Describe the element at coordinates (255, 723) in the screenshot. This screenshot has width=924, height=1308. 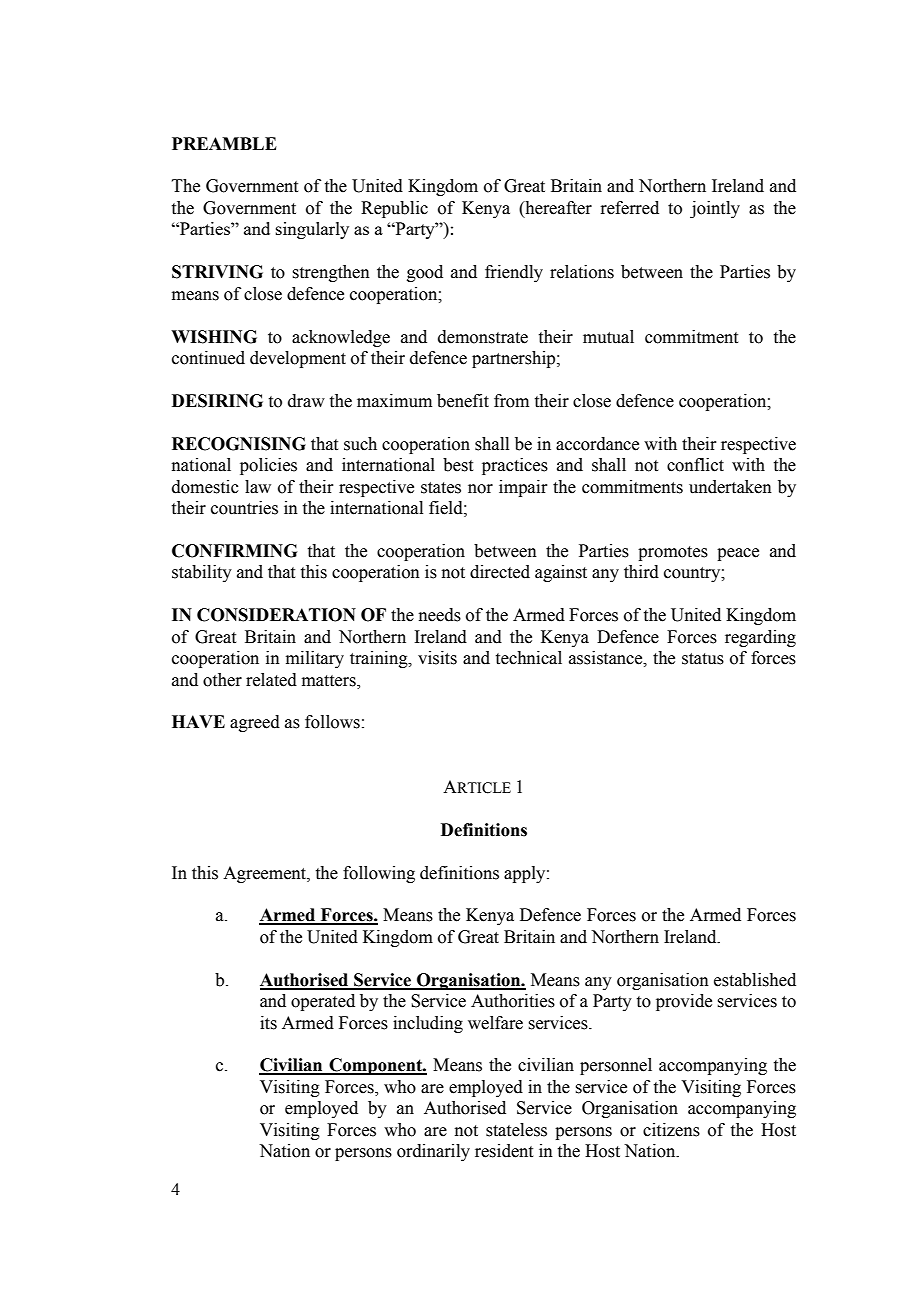
I see `agreed` at that location.
